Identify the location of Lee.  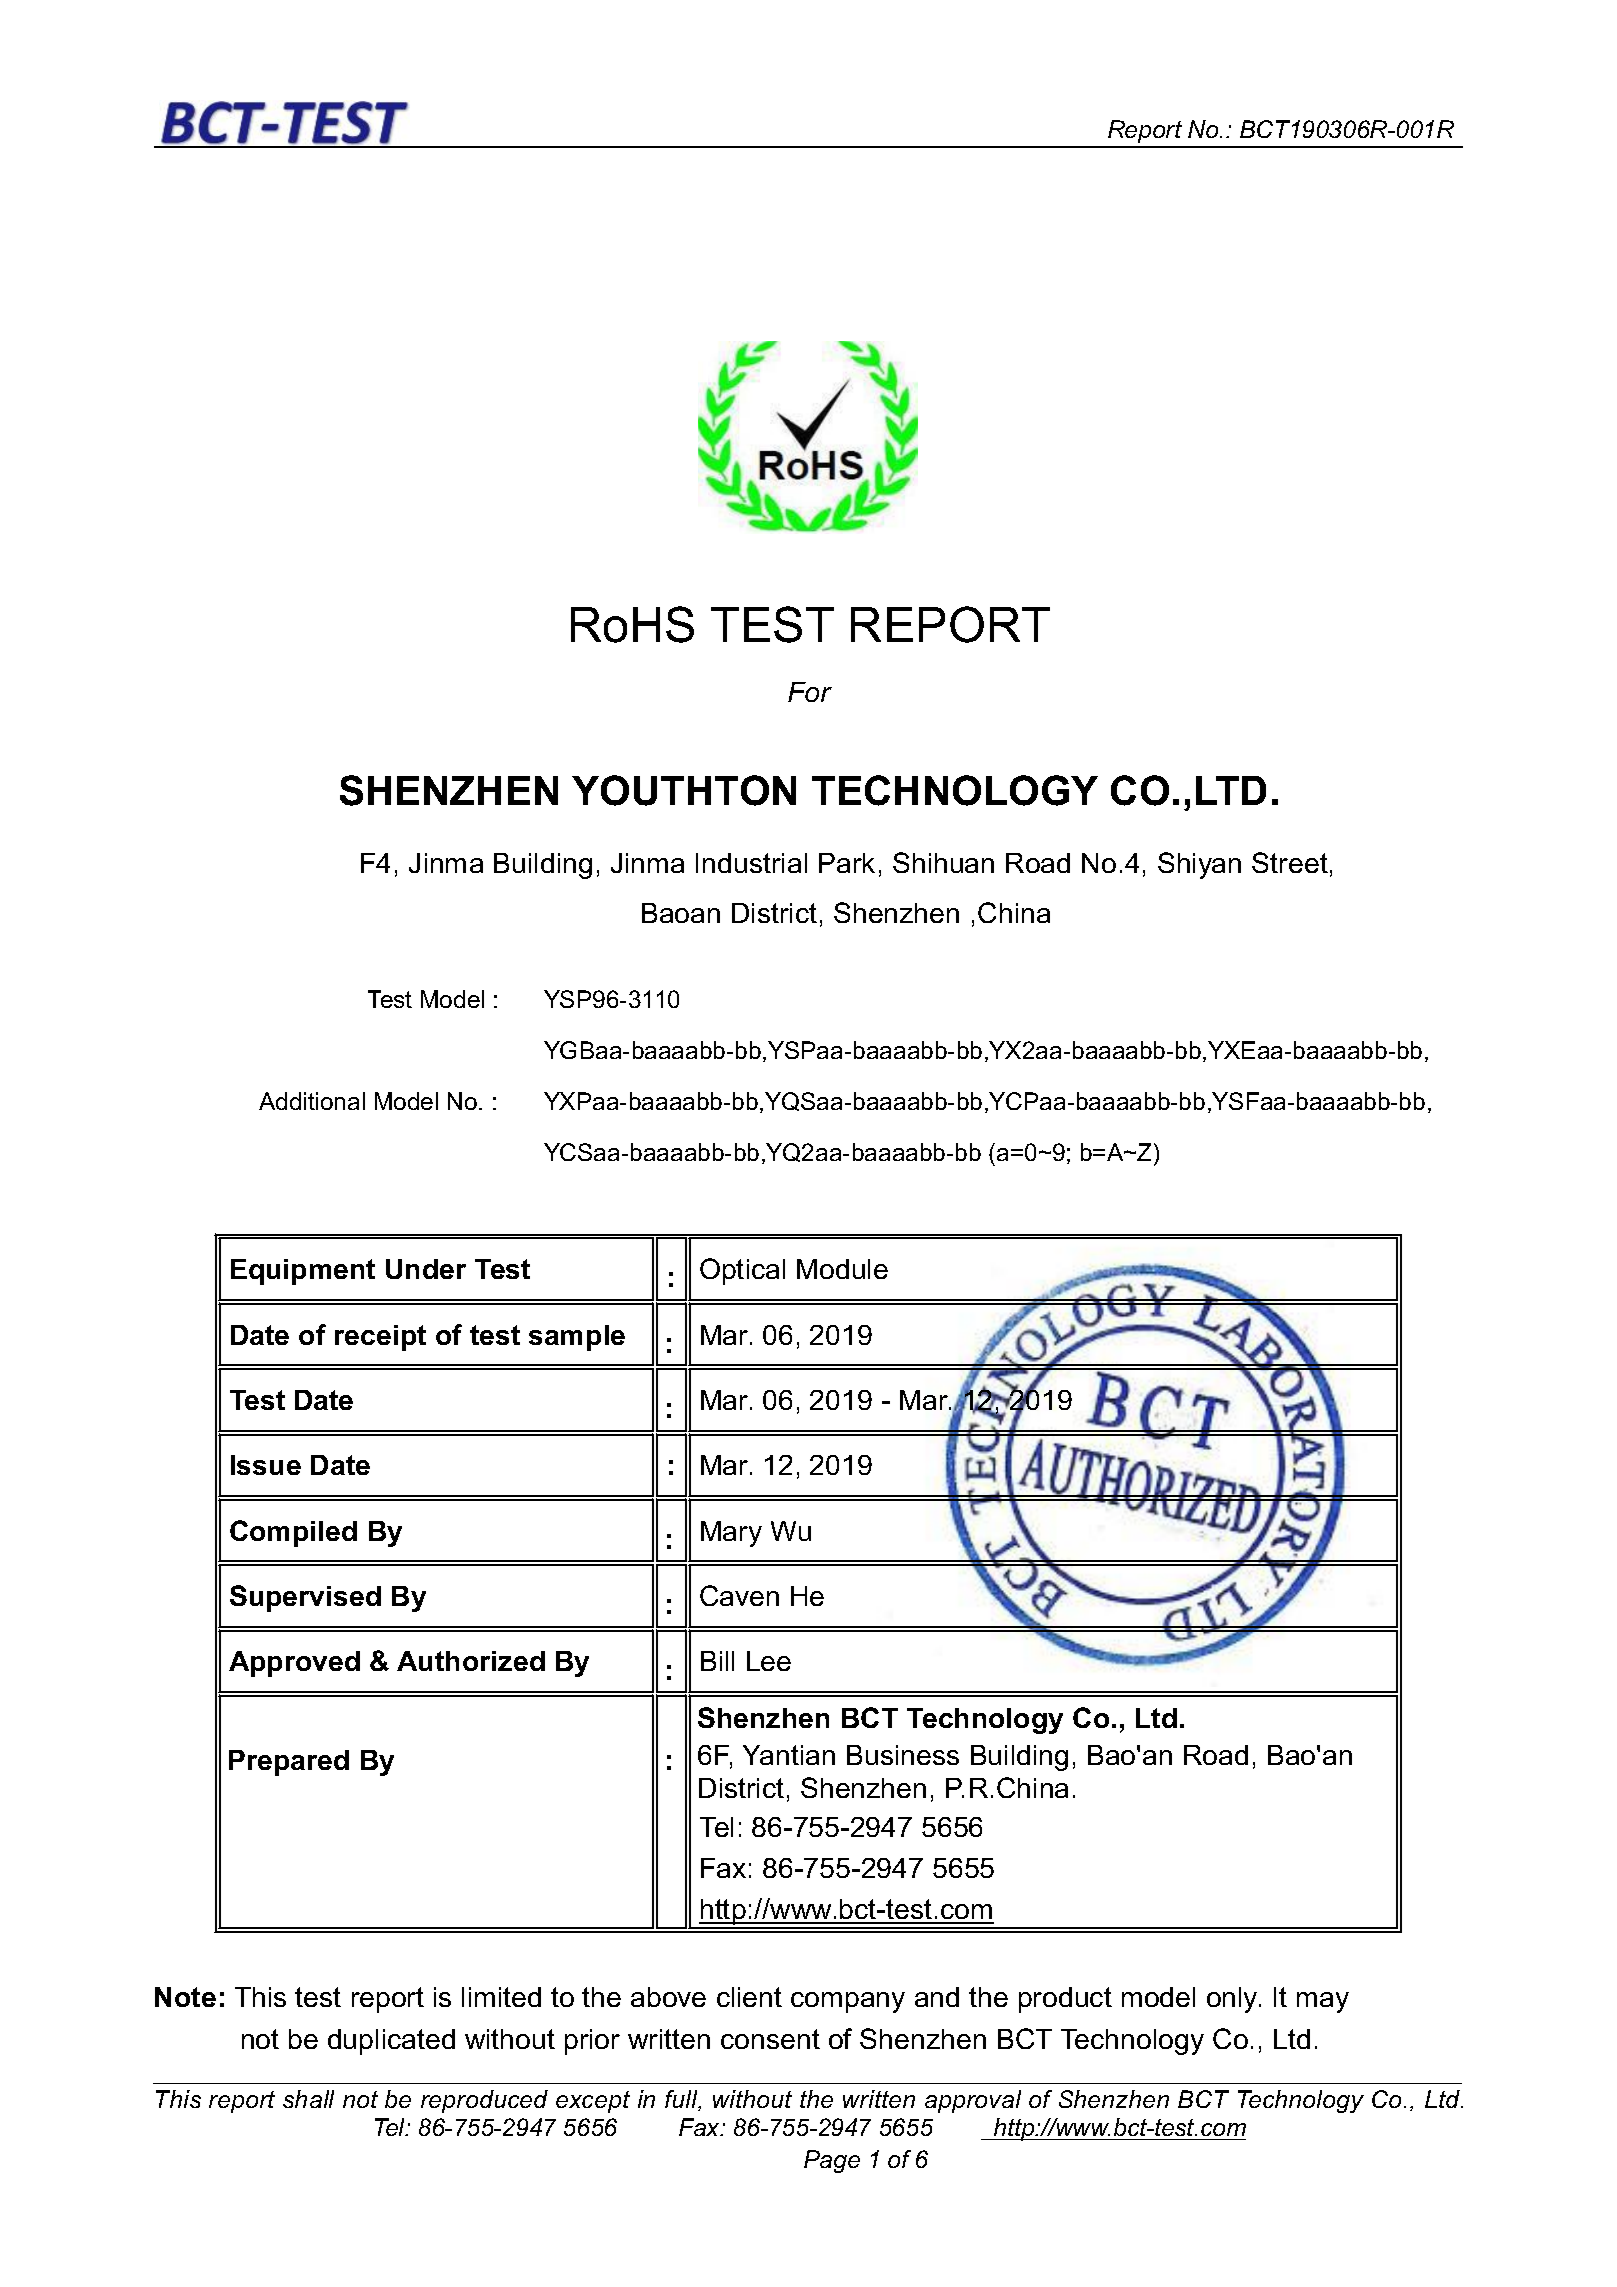
(769, 1661).
